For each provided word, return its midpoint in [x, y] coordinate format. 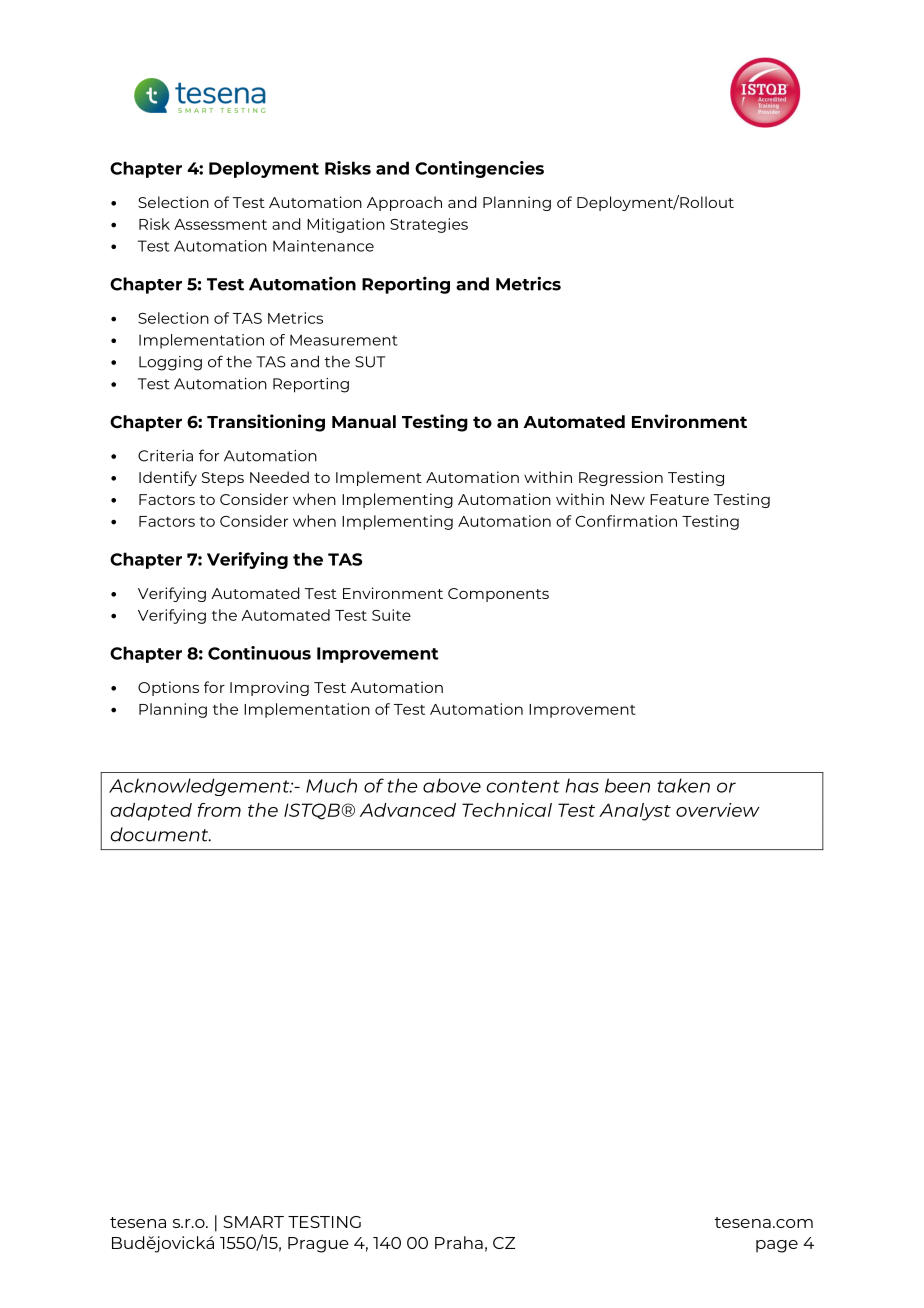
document [161, 834]
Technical [507, 810]
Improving [269, 688]
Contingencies [479, 169]
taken [683, 785]
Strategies [429, 225]
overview [718, 810]
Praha [459, 1242]
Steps [223, 479]
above [452, 785]
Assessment [220, 224]
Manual [364, 421]
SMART [253, 1222]
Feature [679, 499]
